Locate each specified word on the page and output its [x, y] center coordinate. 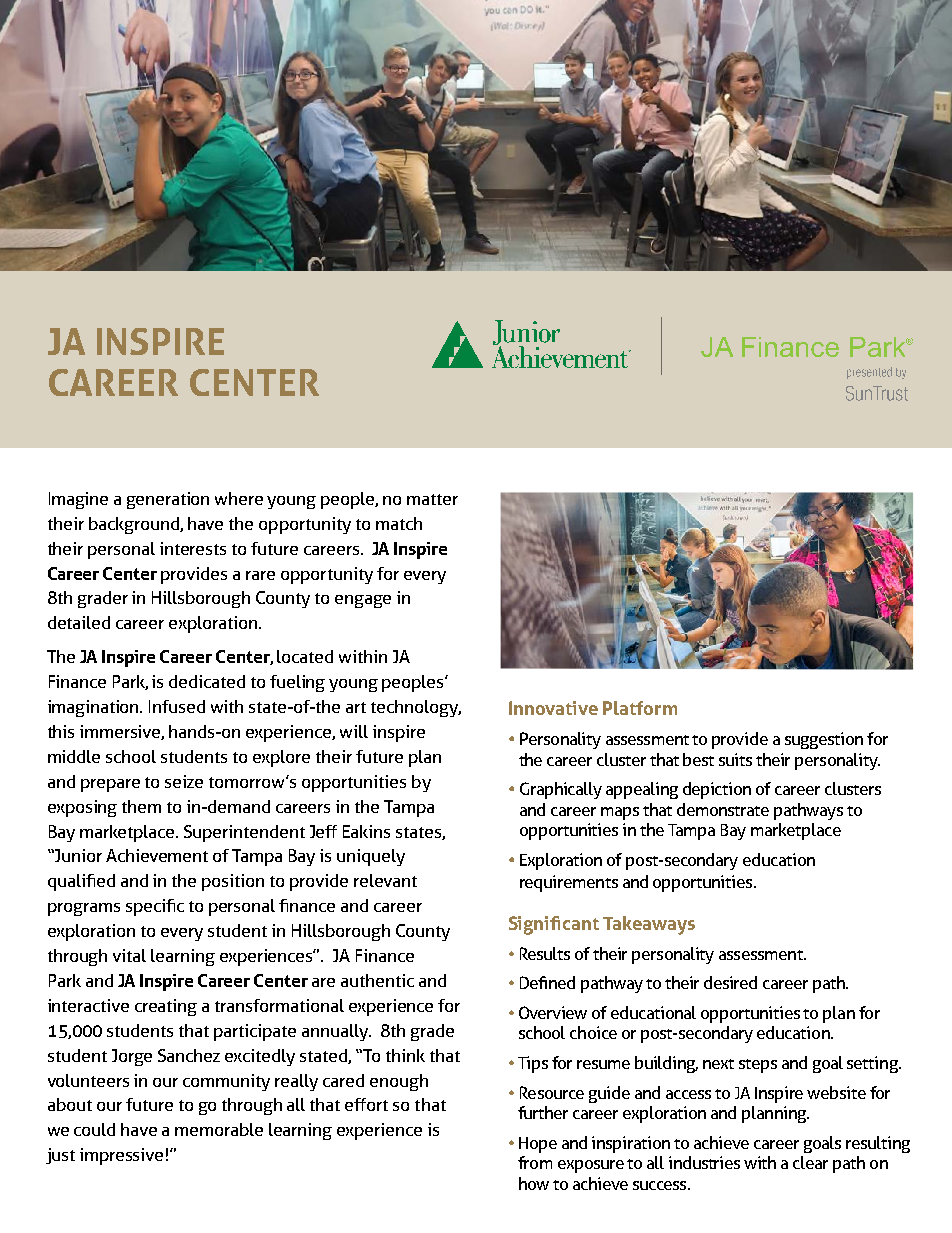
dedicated [207, 681]
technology [416, 708]
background [135, 525]
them [141, 806]
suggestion [824, 740]
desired [730, 982]
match [399, 523]
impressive [121, 1156]
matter [432, 499]
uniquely [371, 857]
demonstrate [723, 809]
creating [166, 1007]
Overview [553, 1012]
